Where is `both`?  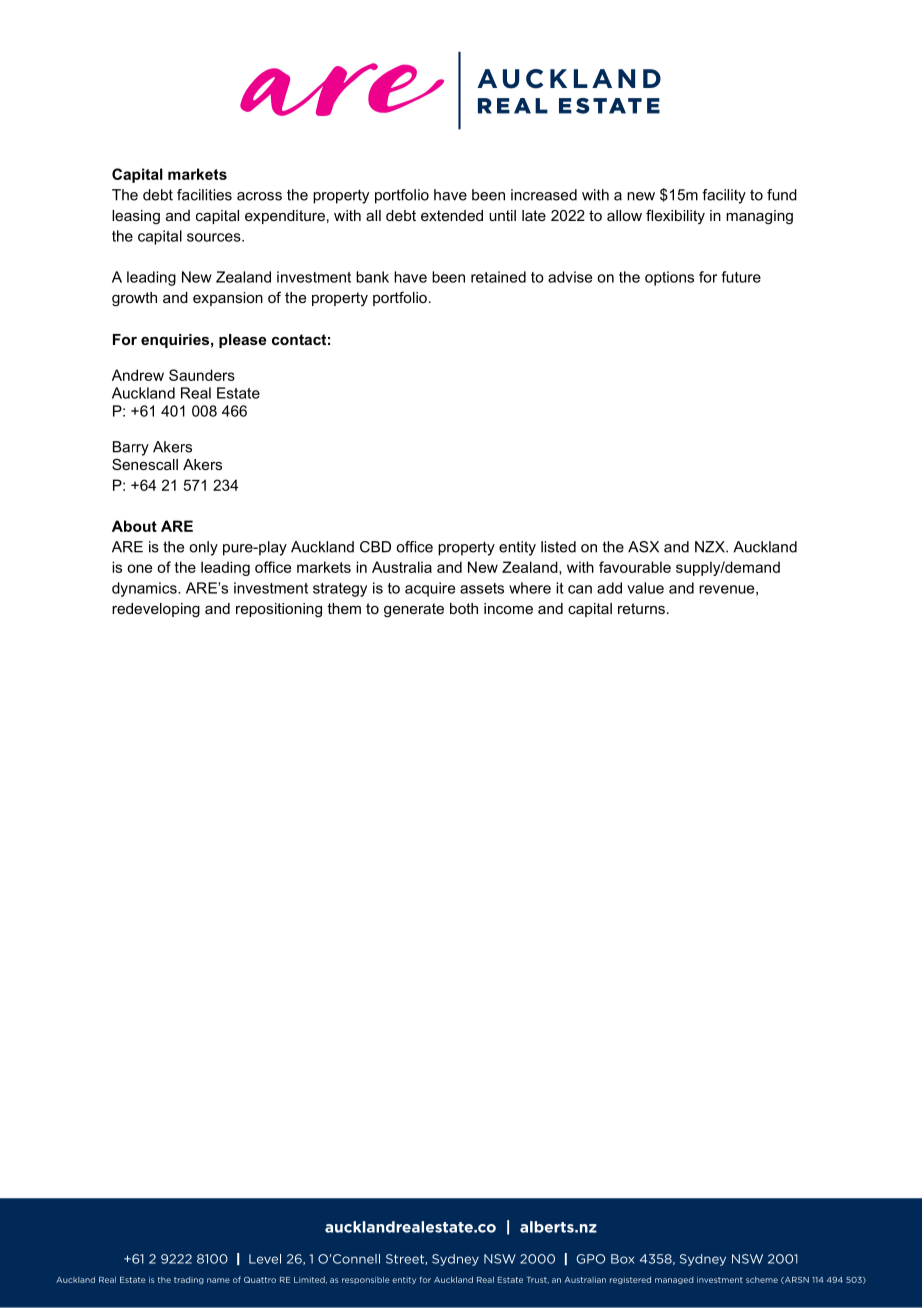 both is located at coordinates (464, 608).
